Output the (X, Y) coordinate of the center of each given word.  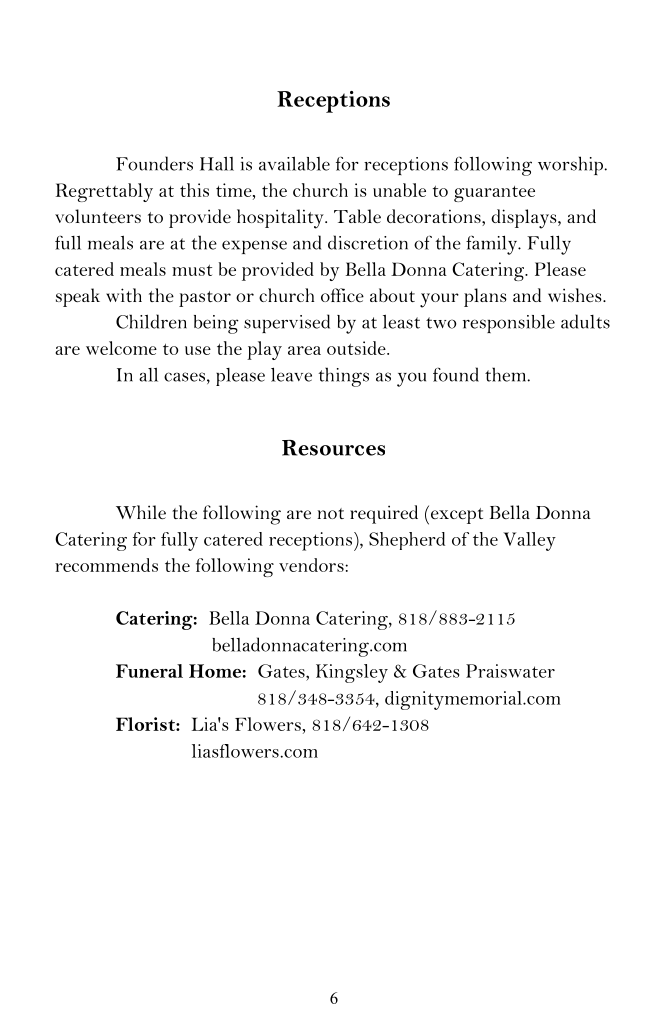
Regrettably (104, 192)
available (294, 164)
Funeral (149, 671)
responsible (509, 324)
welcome (121, 348)
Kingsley (352, 673)
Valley (529, 541)
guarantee (494, 194)
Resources (333, 448)
